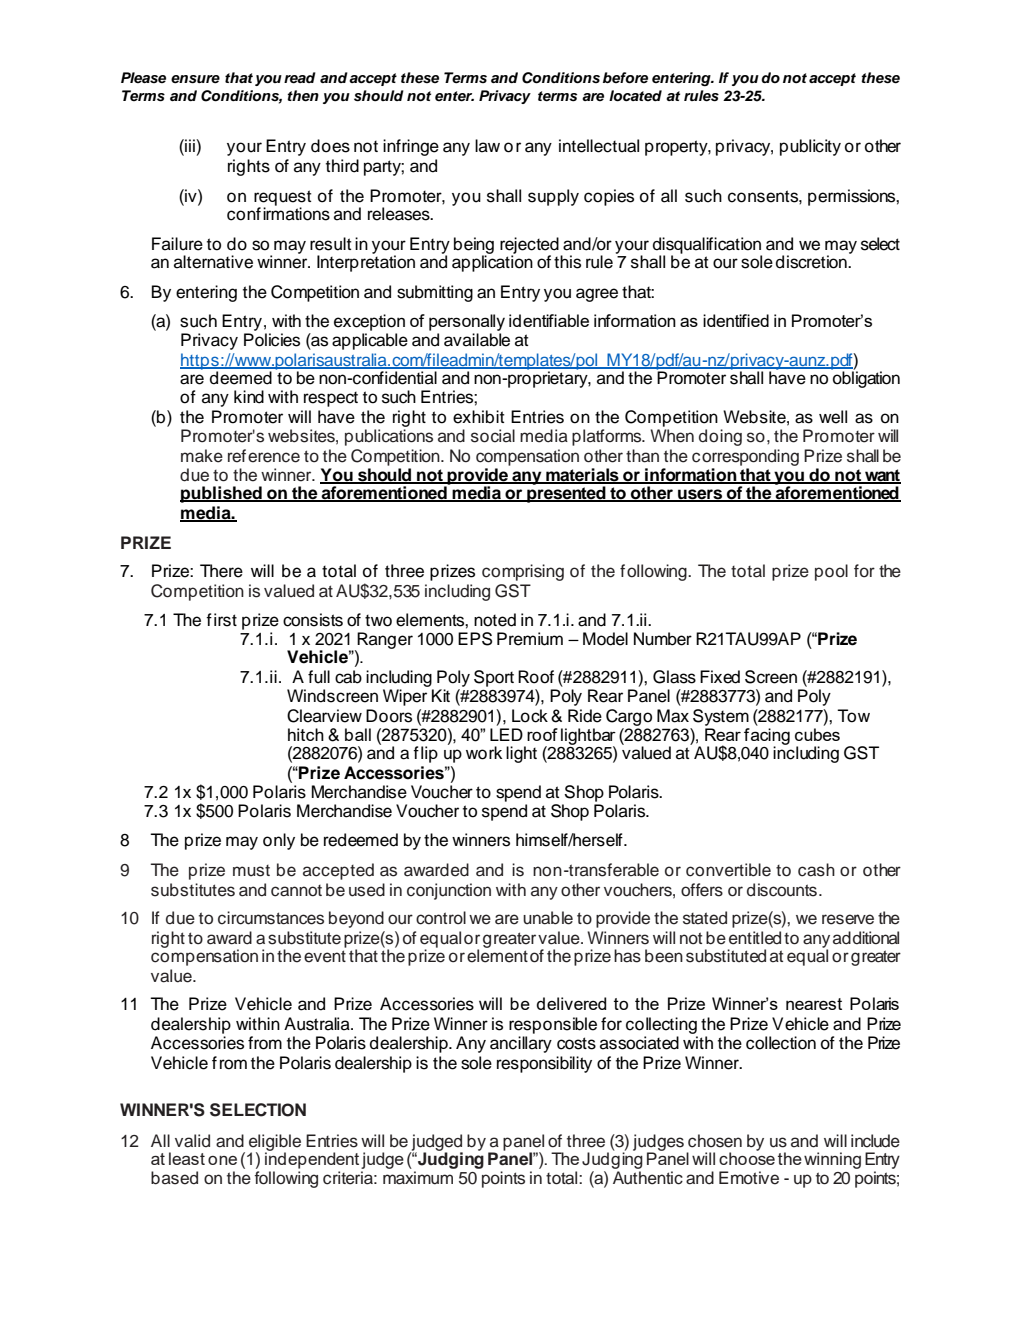 This page has height=1320, width=1020. Describe the element at coordinates (523, 572) in the page. I see `comprising` at that location.
